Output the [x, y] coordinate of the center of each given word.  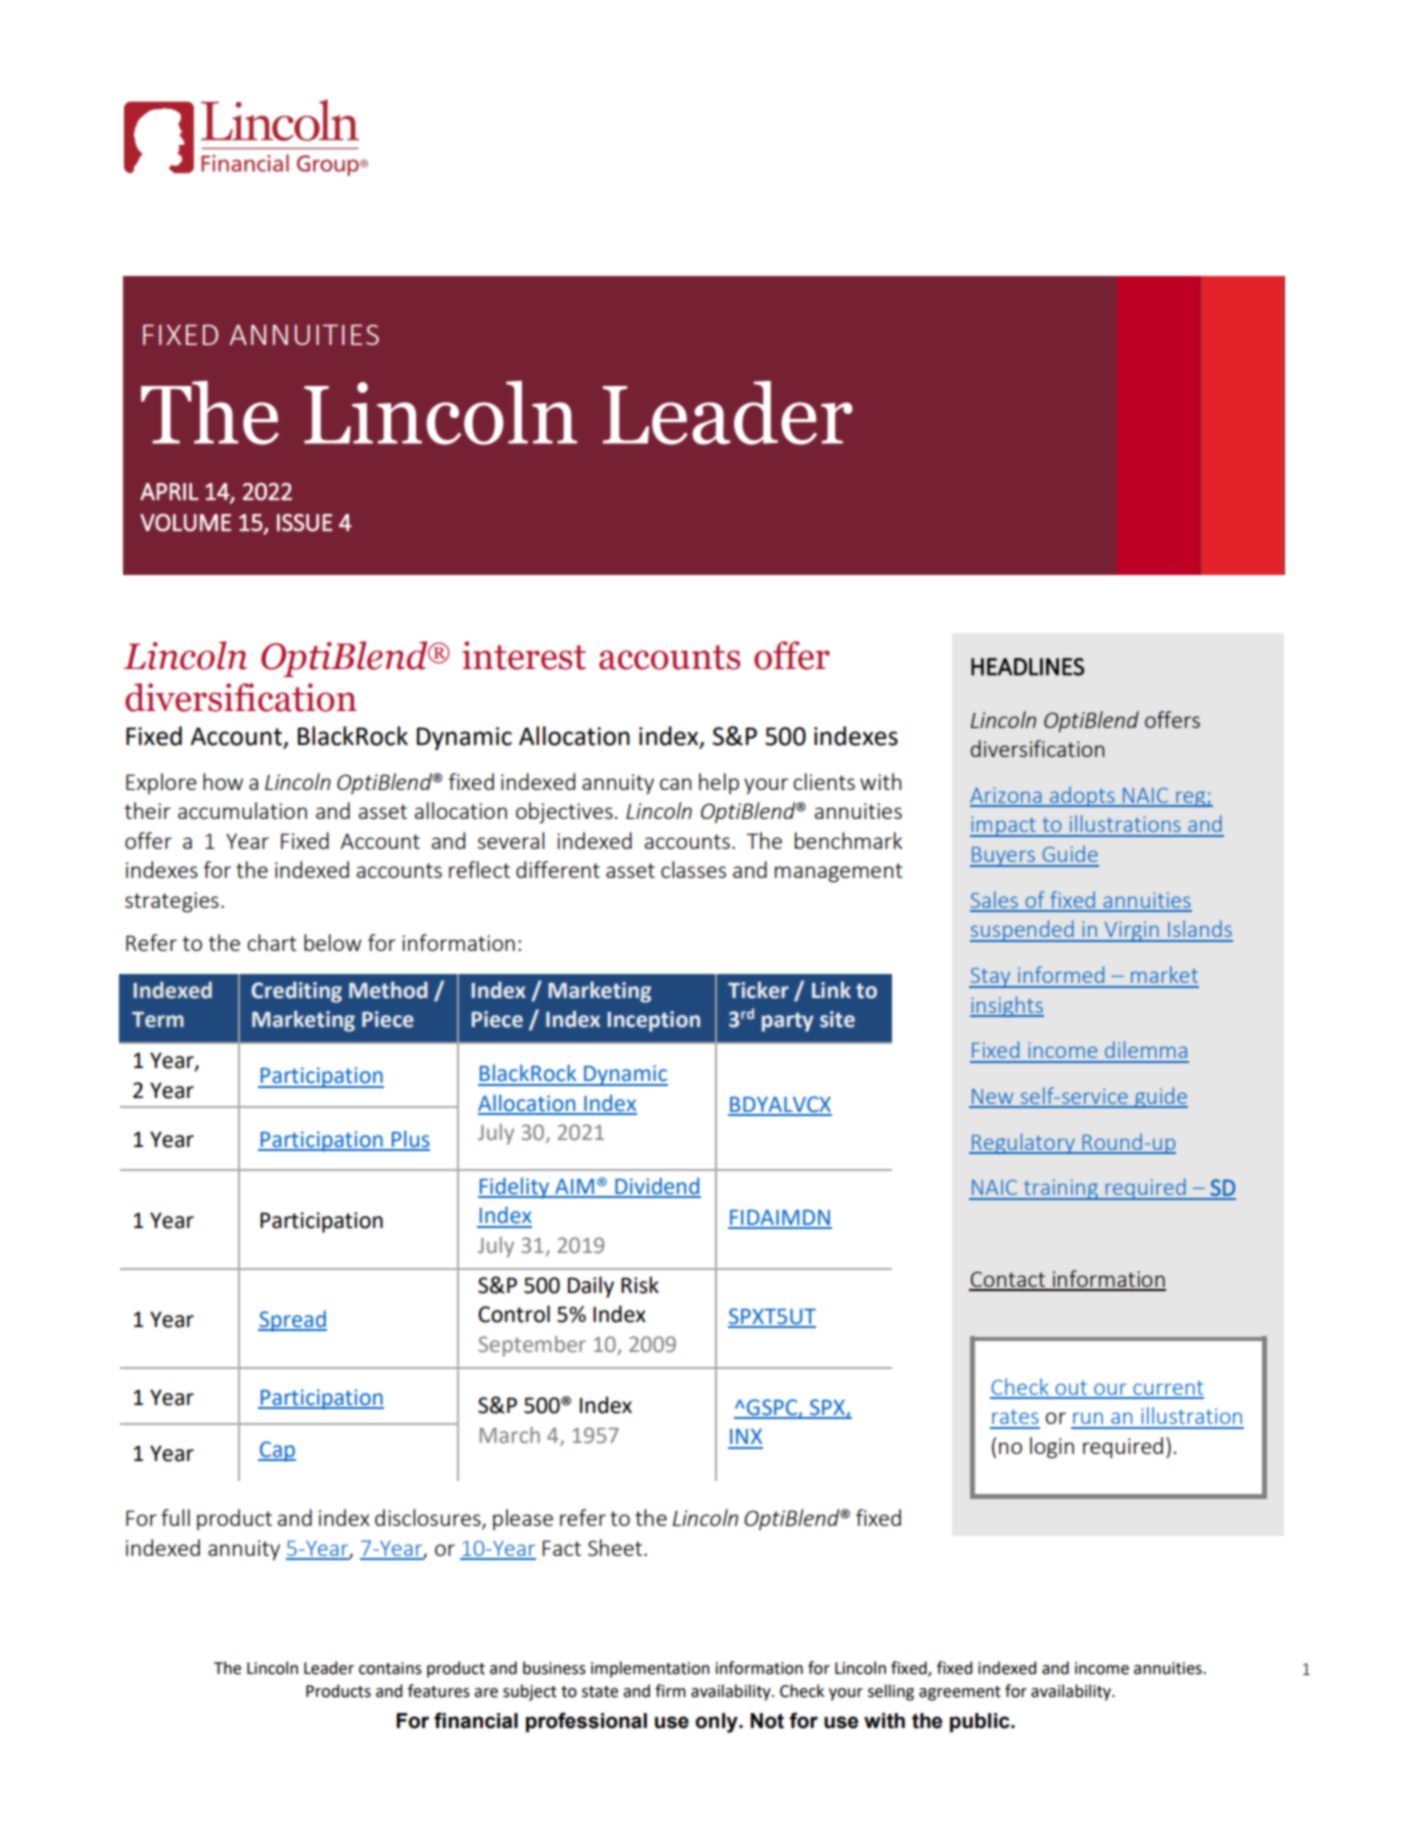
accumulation [242, 810]
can [675, 784]
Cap [277, 1451]
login [1052, 1448]
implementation [650, 1669]
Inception [653, 1021]
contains [390, 1668]
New [992, 1098]
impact [1004, 826]
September [532, 1346]
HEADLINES [1027, 667]
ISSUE [305, 523]
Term [158, 1020]
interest [524, 655]
